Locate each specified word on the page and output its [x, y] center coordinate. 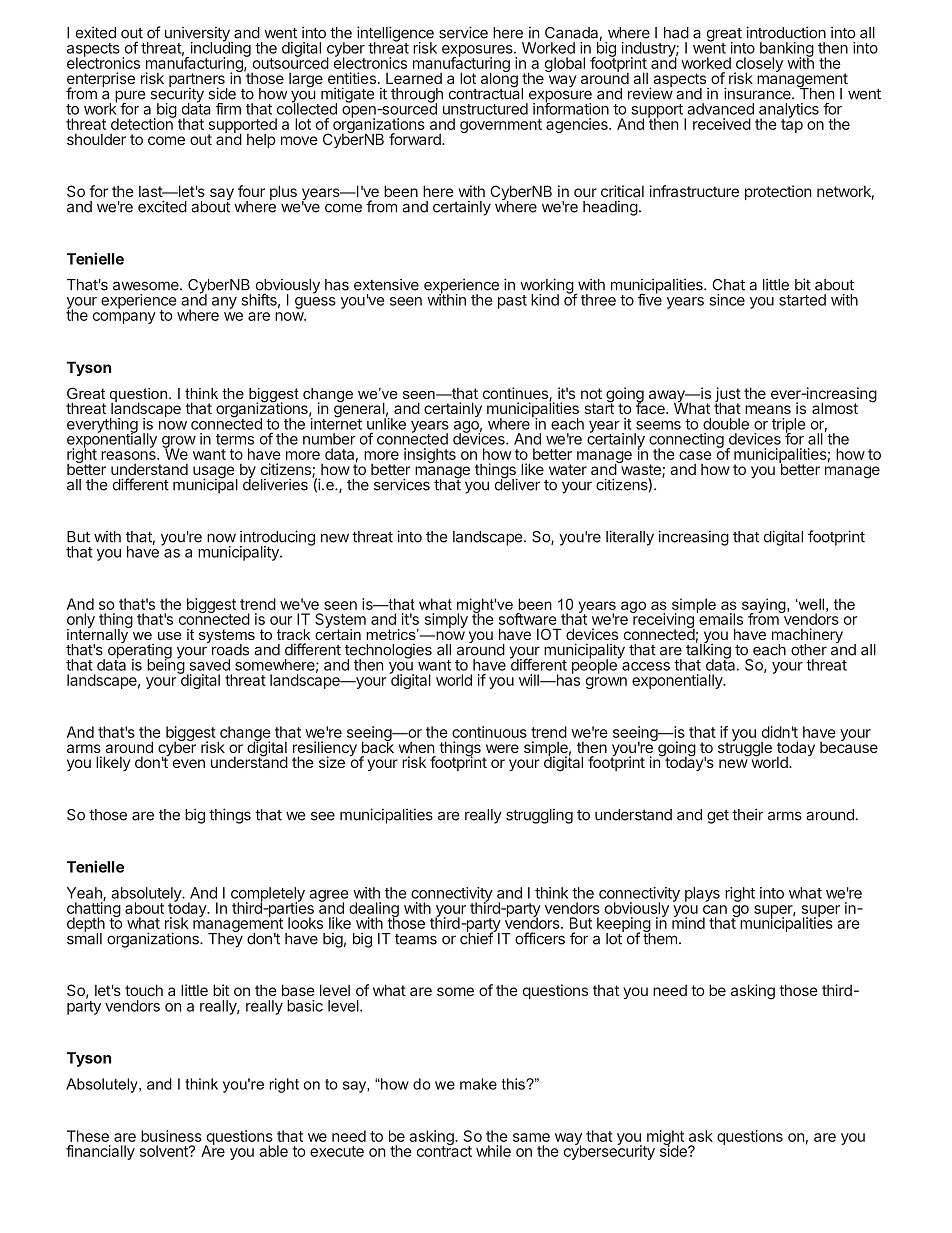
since [727, 300]
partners [198, 81]
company [124, 318]
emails [720, 618]
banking [787, 50]
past [512, 302]
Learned [414, 78]
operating [140, 651]
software [528, 619]
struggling [539, 816]
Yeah [85, 894]
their [748, 814]
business [171, 1136]
